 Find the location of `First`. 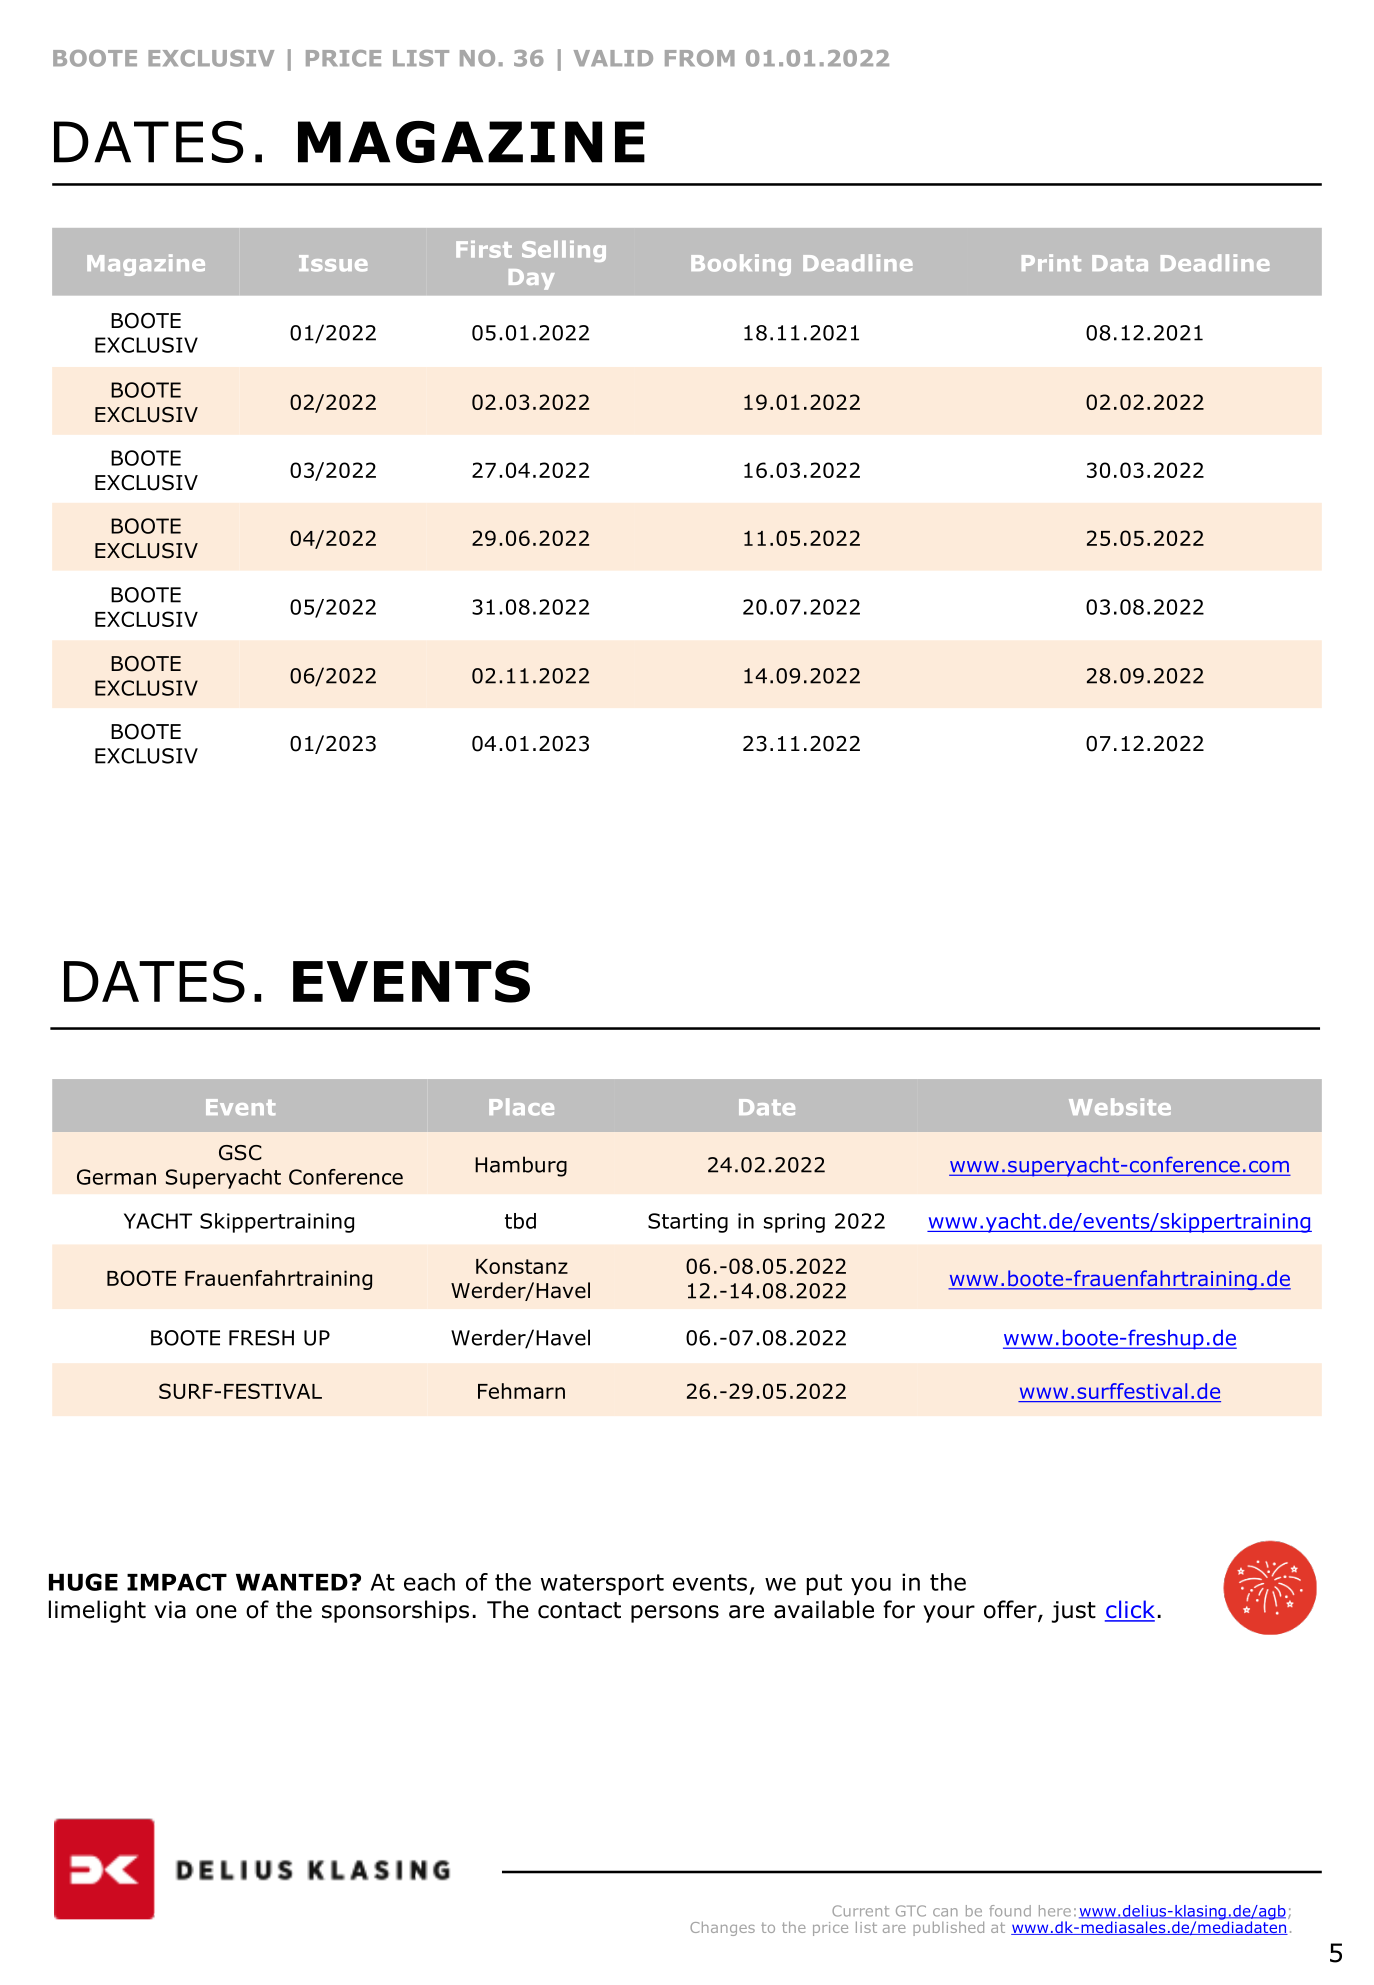

First is located at coordinates (484, 249).
